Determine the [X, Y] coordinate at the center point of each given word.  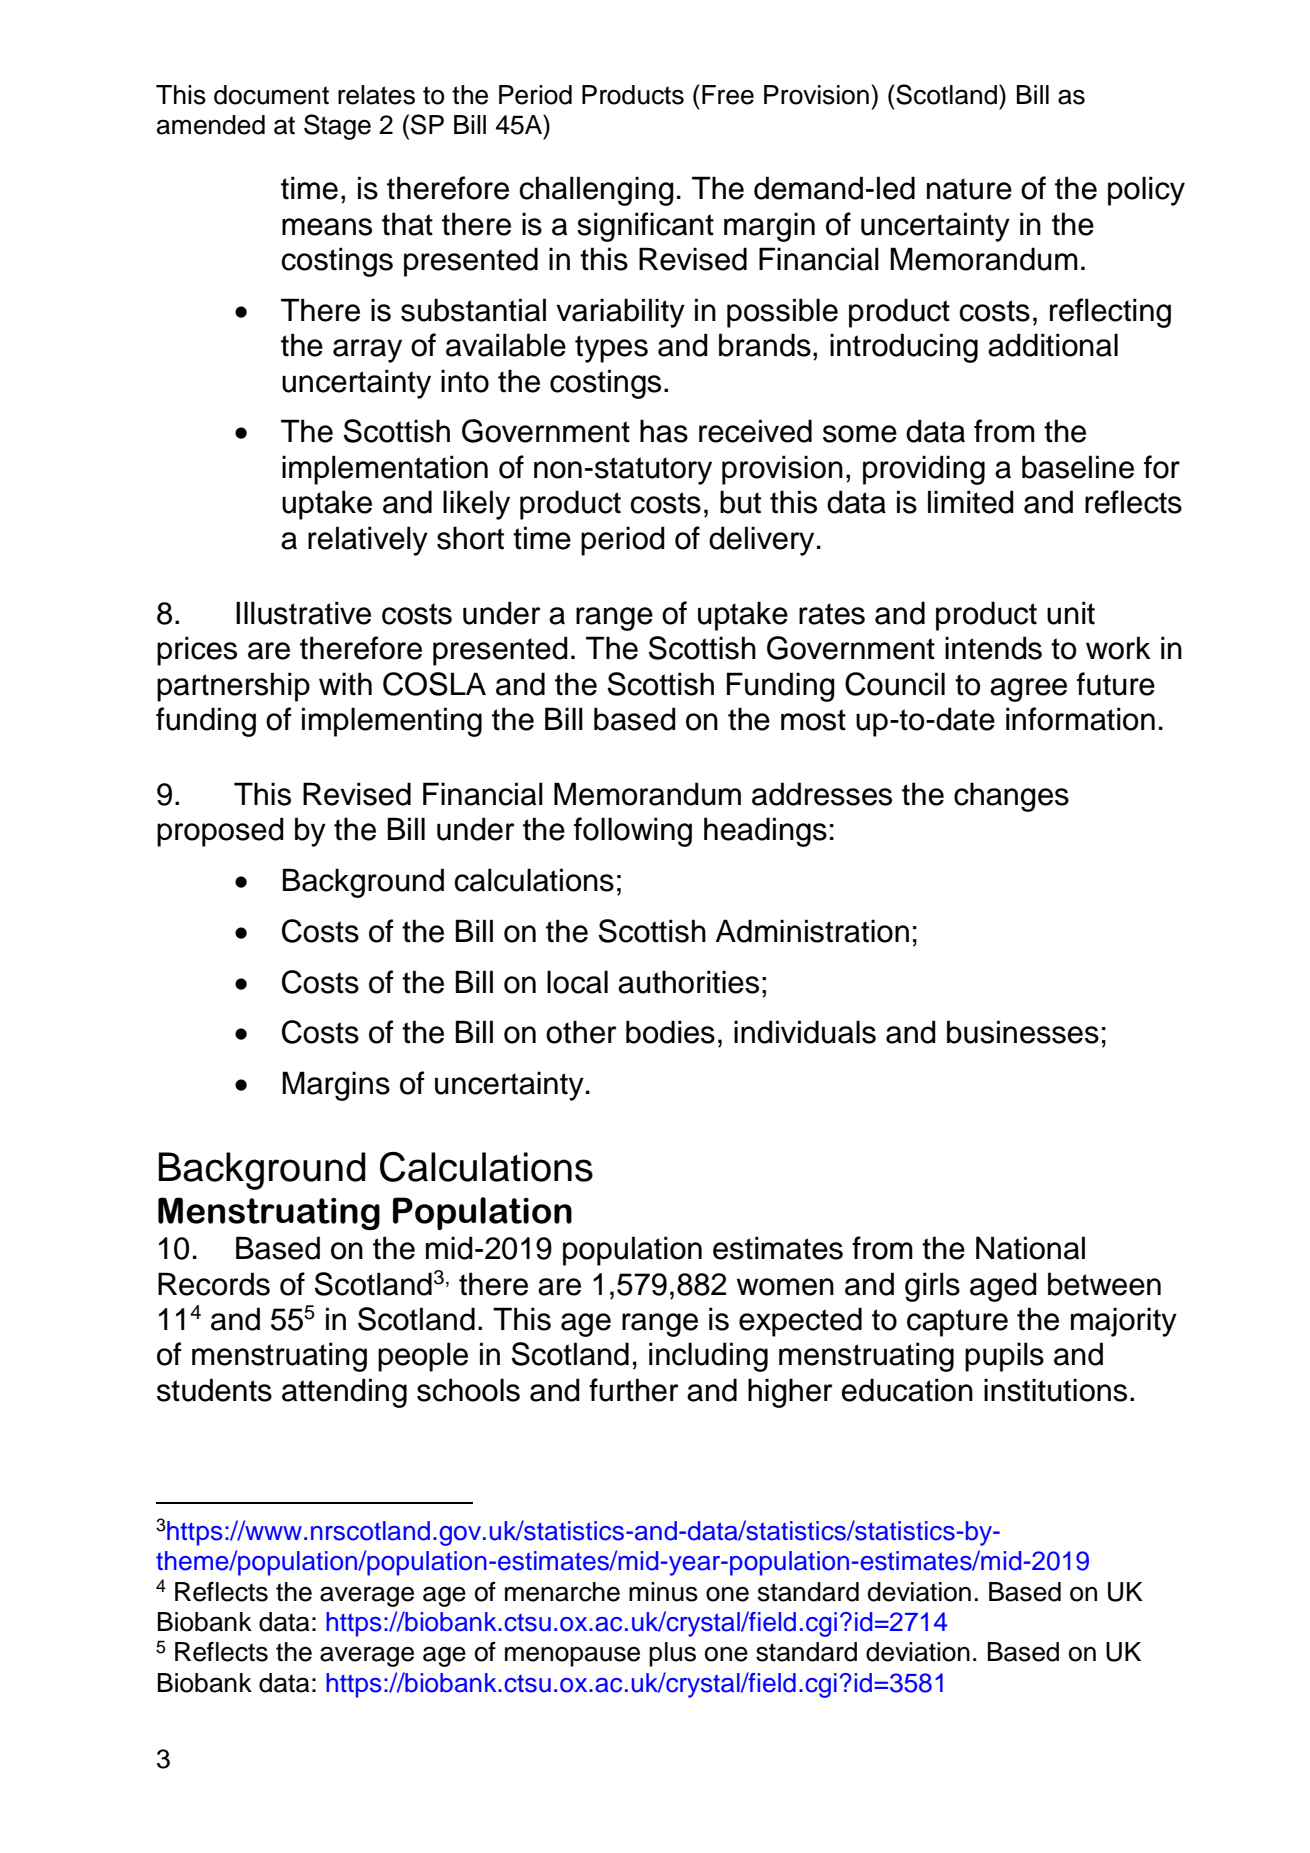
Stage [337, 127]
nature [969, 189]
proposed [220, 832]
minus [663, 1592]
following [633, 832]
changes [1011, 797]
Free [728, 95]
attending [344, 1393]
